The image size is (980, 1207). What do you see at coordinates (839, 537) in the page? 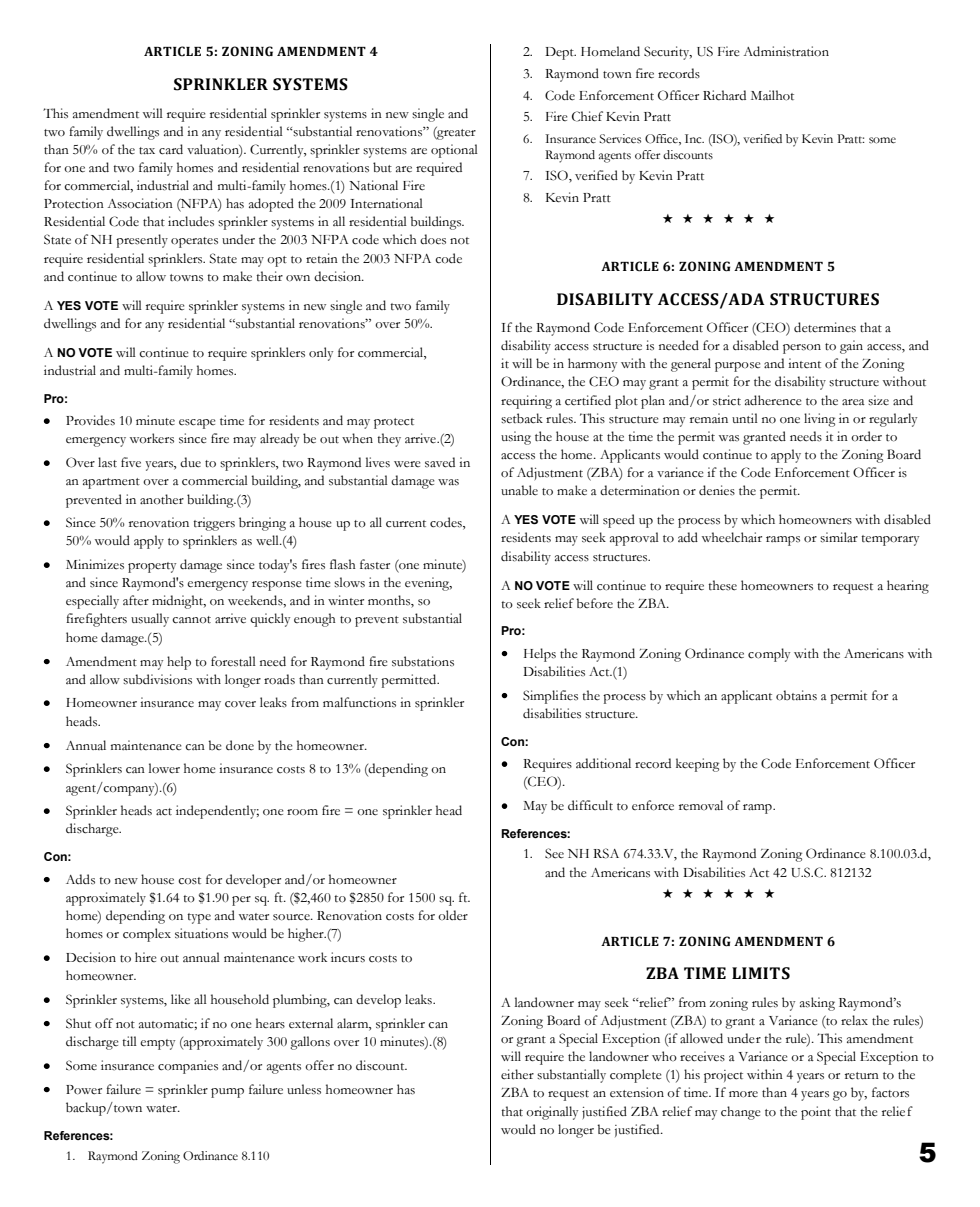
I see `similar` at bounding box center [839, 537].
